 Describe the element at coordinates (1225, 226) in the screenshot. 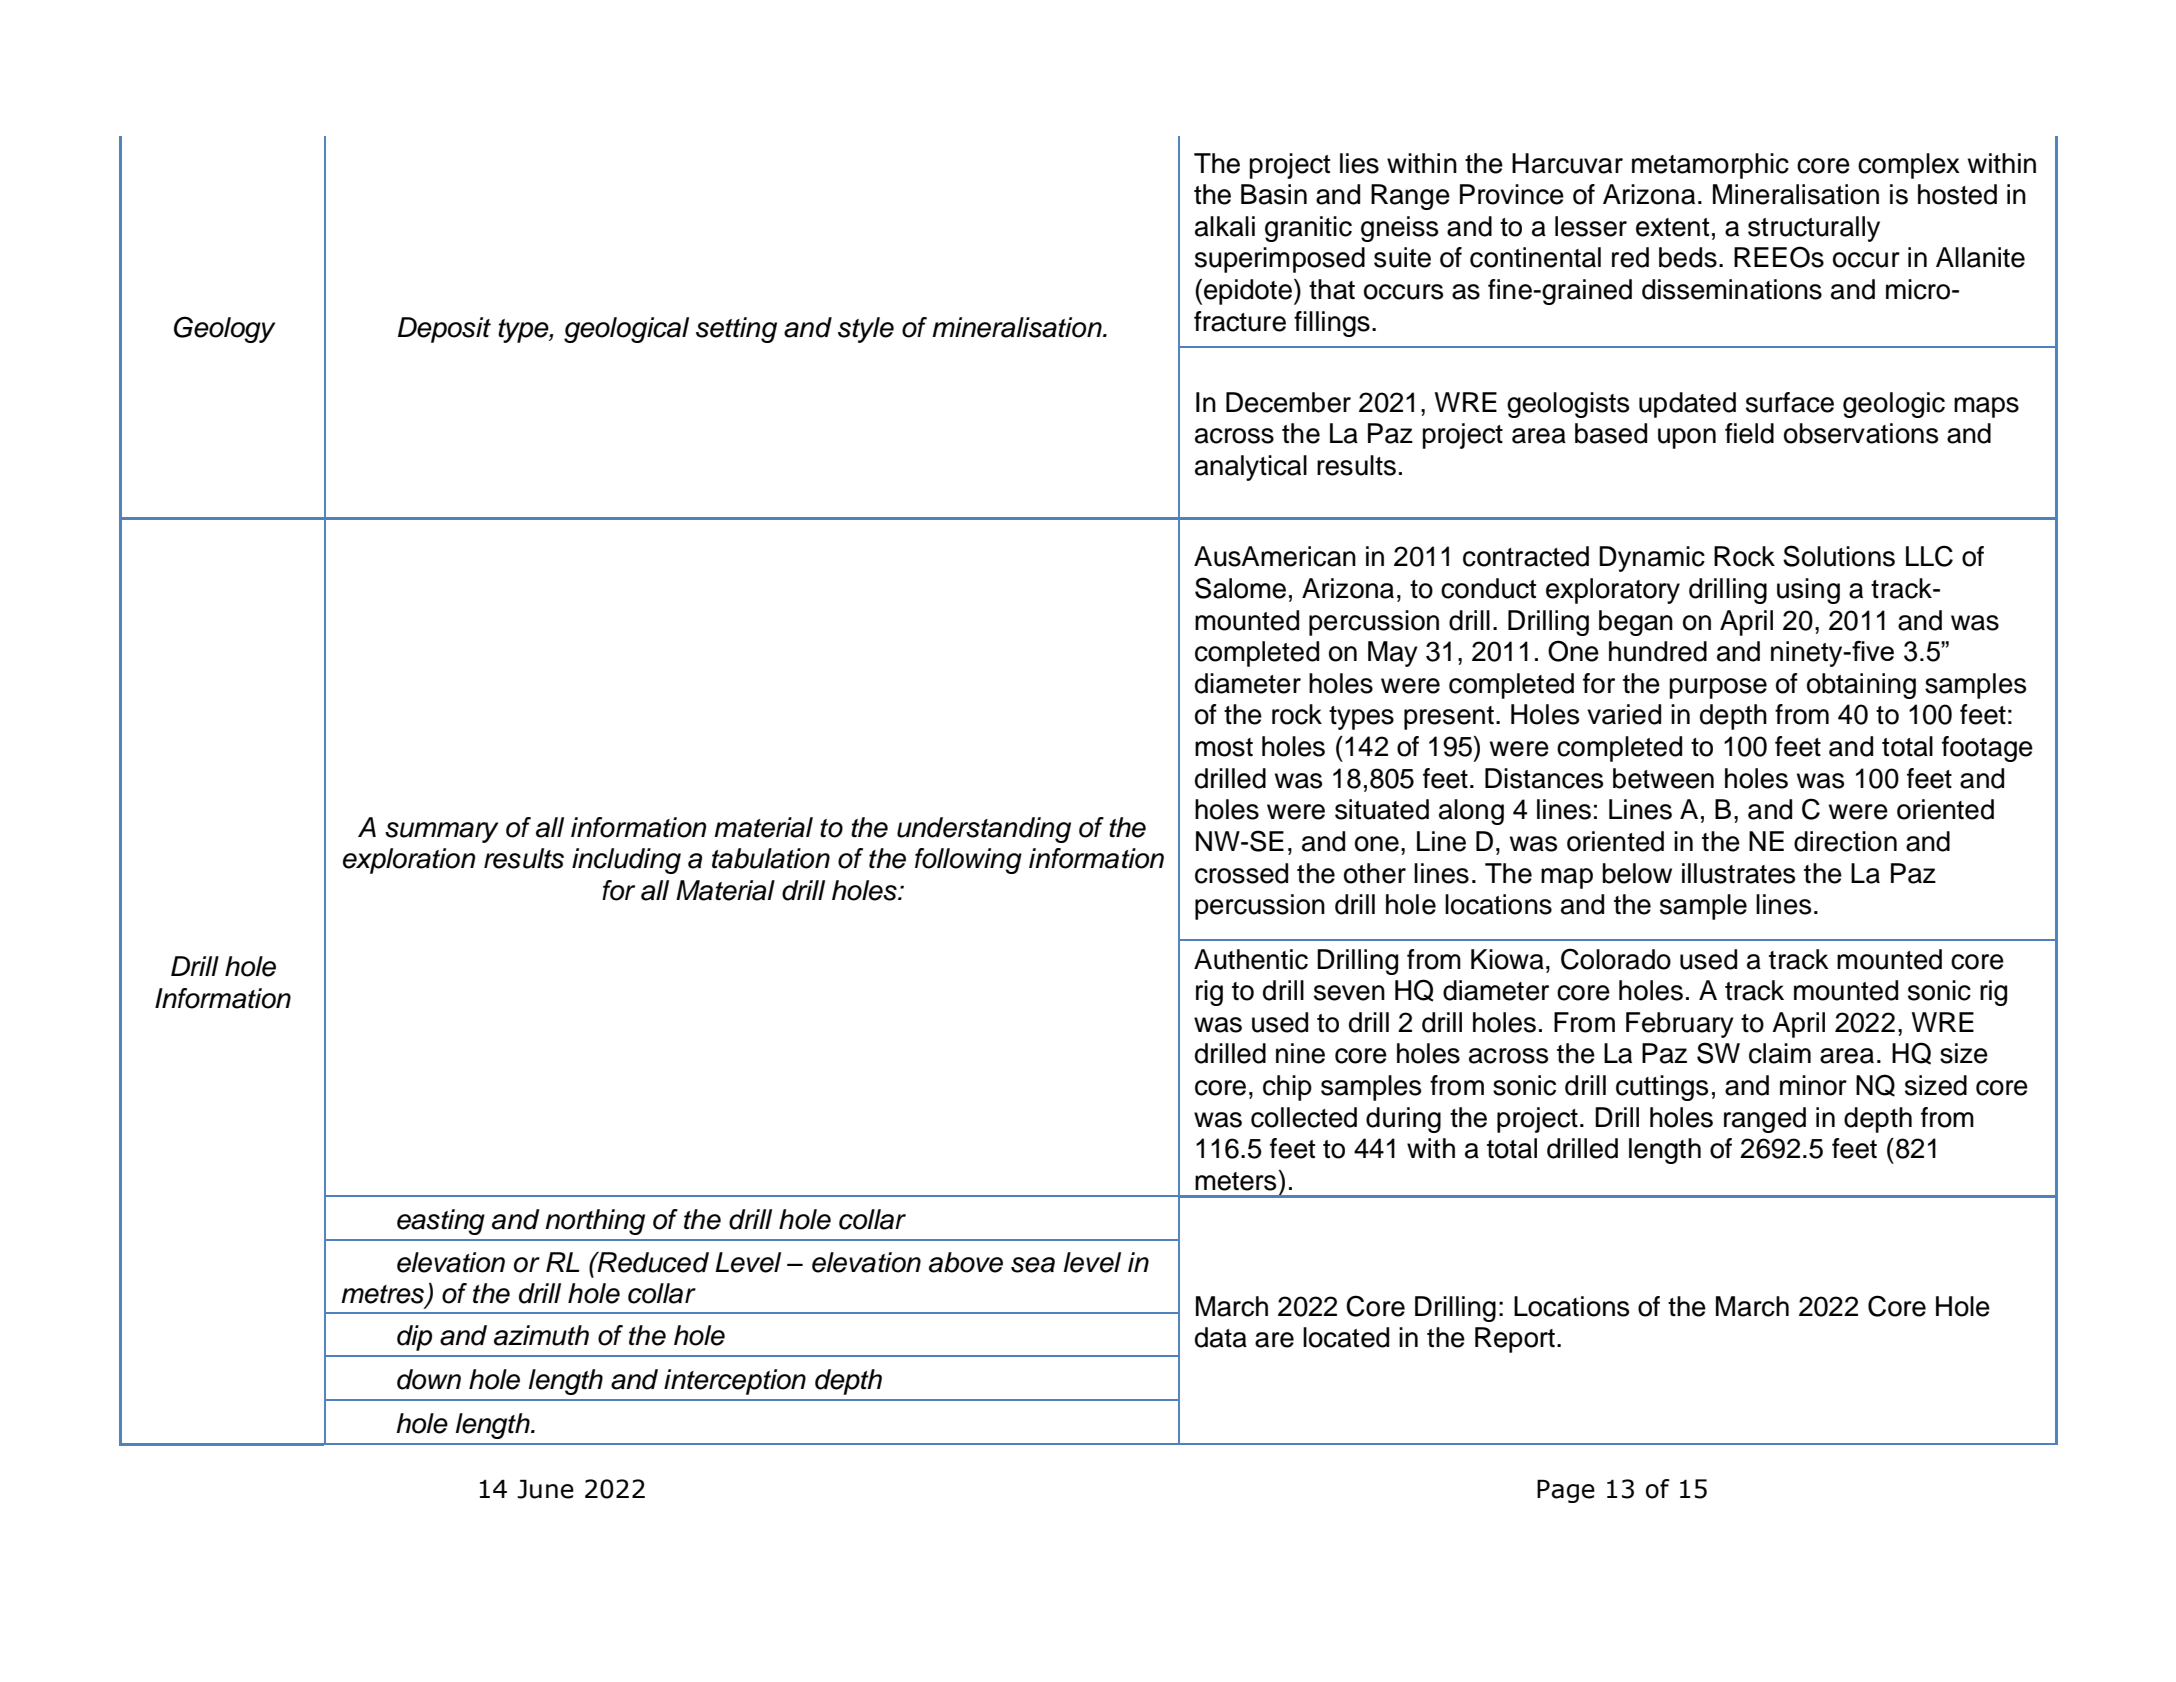

I see `alkali` at that location.
